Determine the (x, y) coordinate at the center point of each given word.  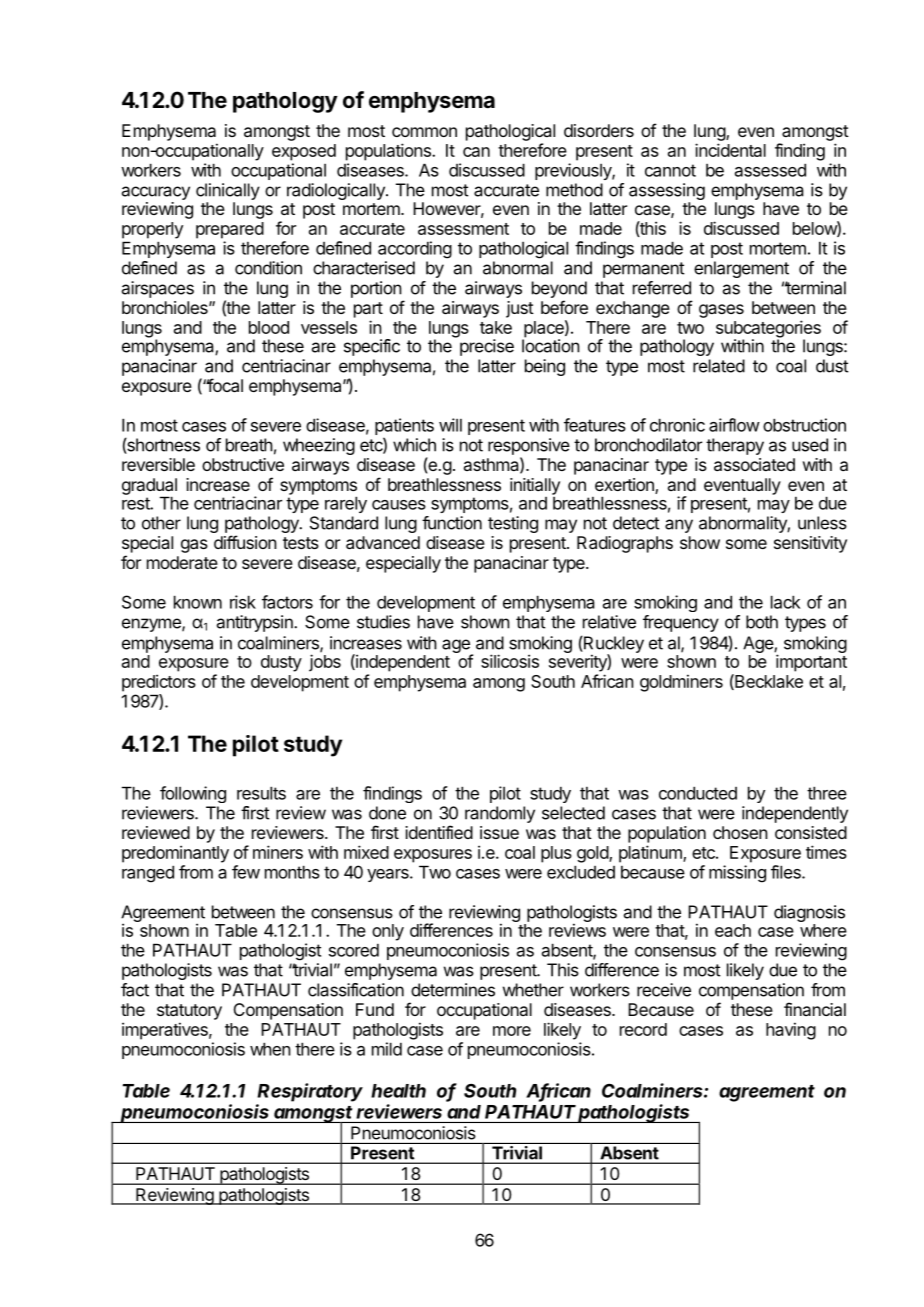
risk (243, 602)
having (791, 1031)
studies (383, 622)
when (270, 1049)
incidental (730, 150)
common (424, 132)
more (512, 1031)
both (762, 622)
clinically (228, 193)
